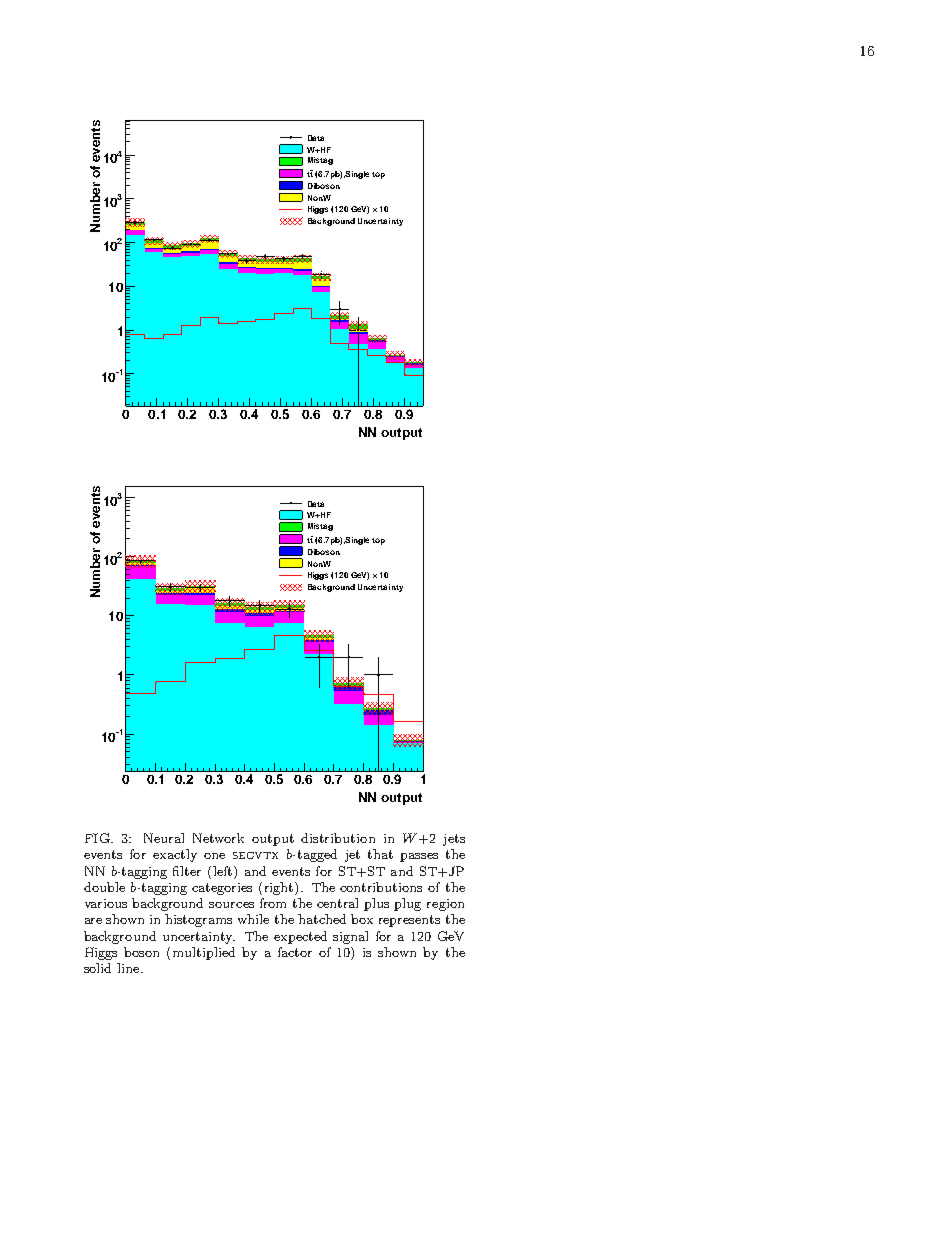 The height and width of the screenshot is (1233, 952). What do you see at coordinates (350, 937) in the screenshot?
I see `signal` at bounding box center [350, 937].
